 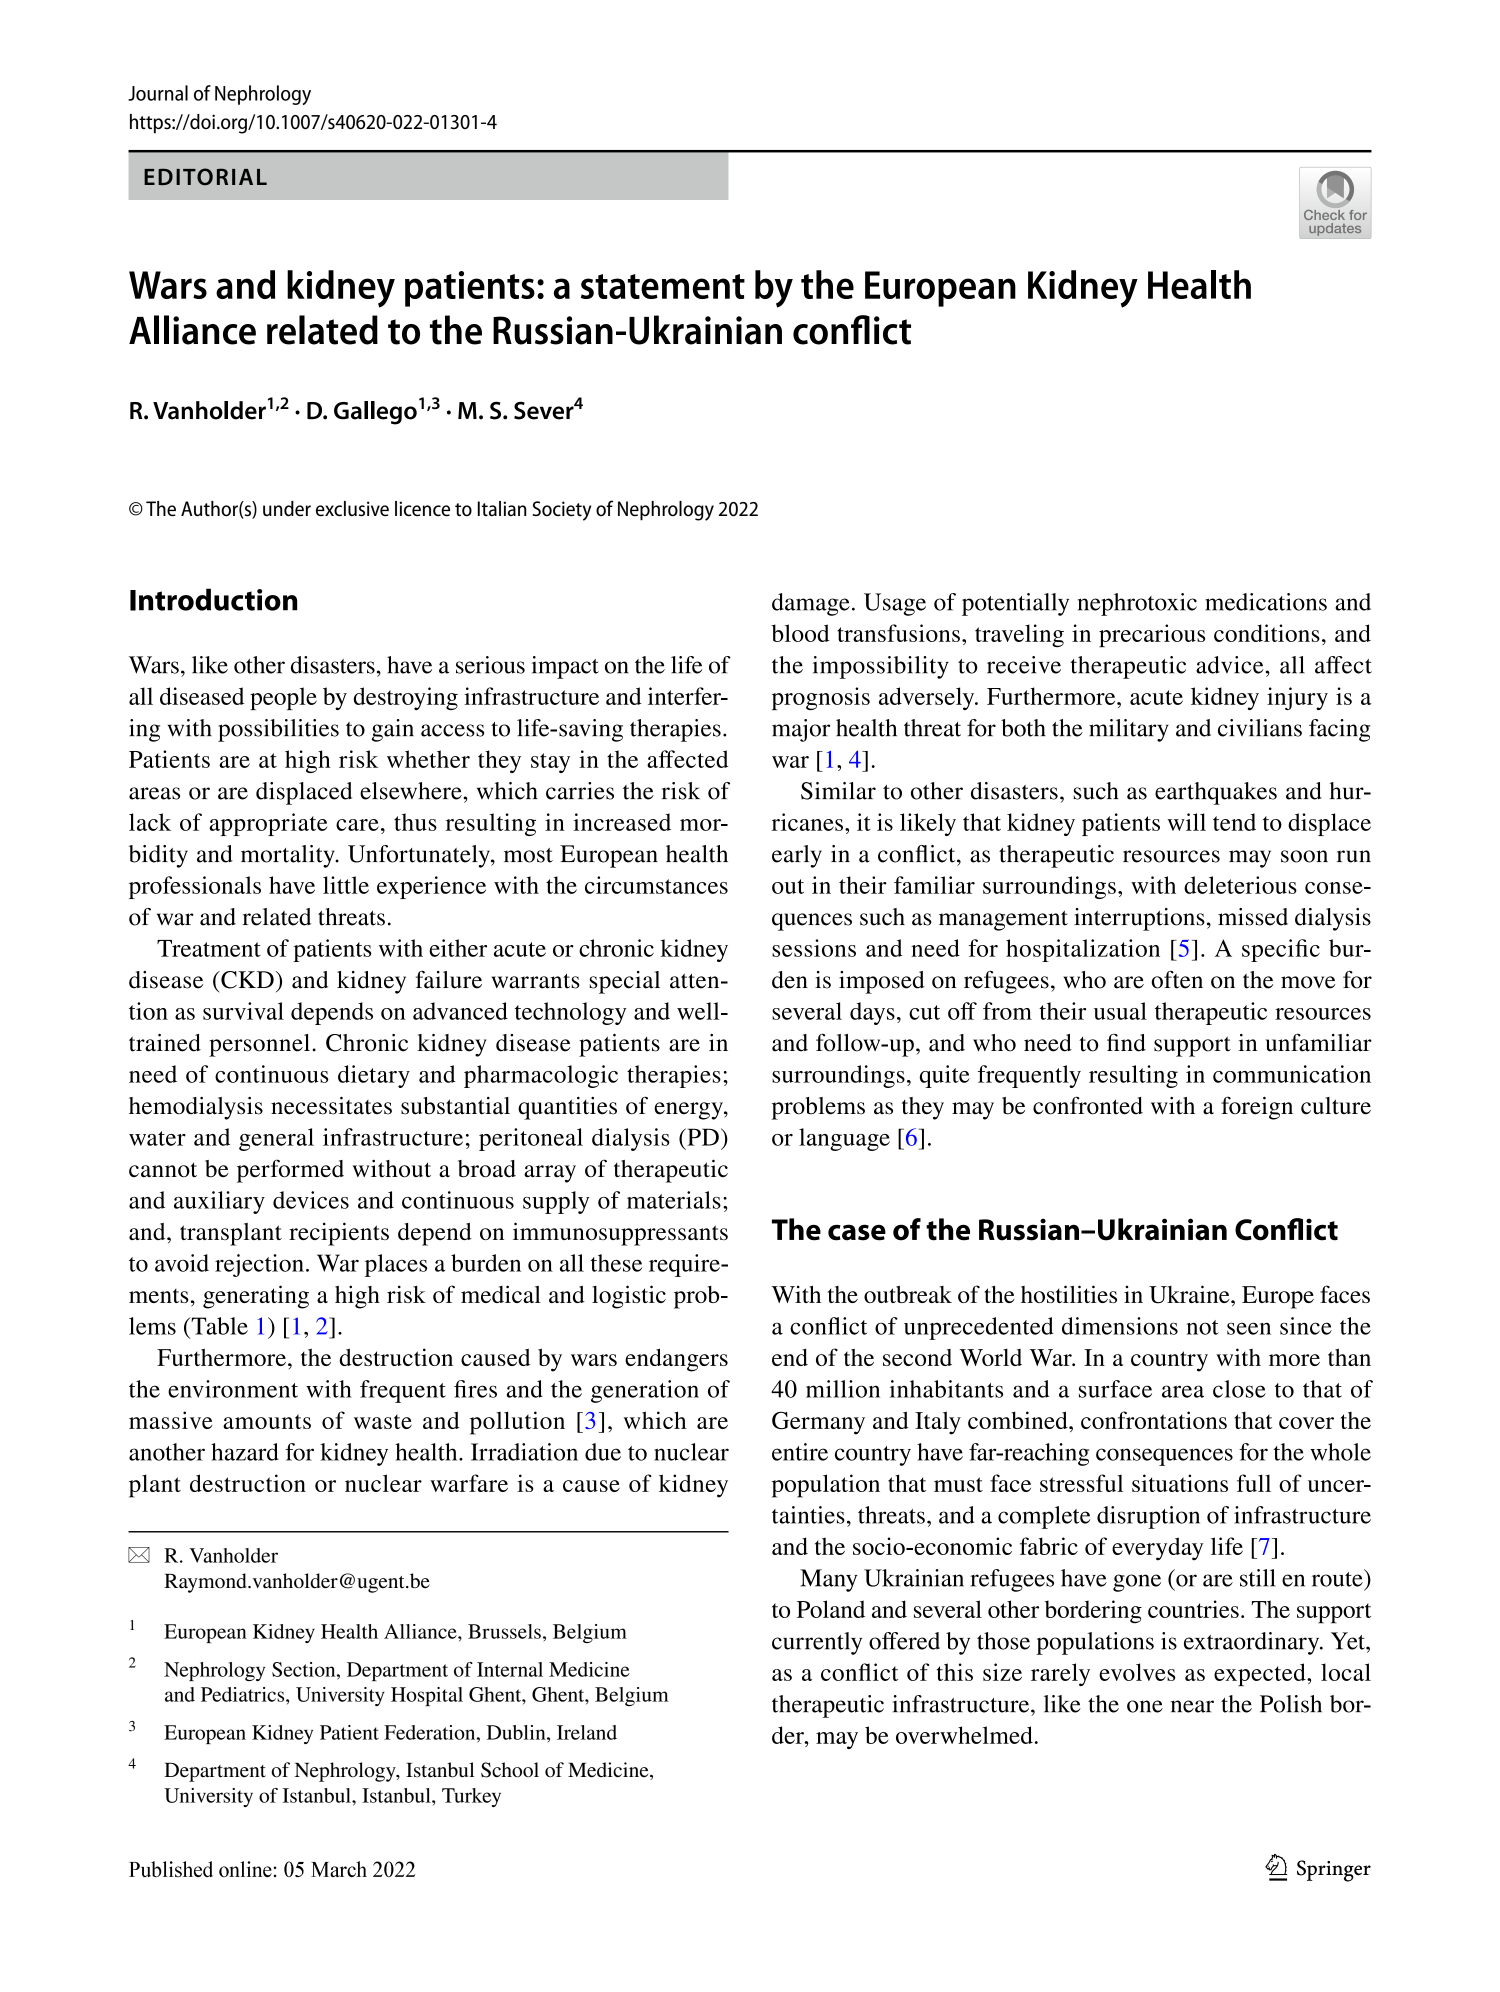 What do you see at coordinates (814, 948) in the screenshot?
I see `sessions` at bounding box center [814, 948].
